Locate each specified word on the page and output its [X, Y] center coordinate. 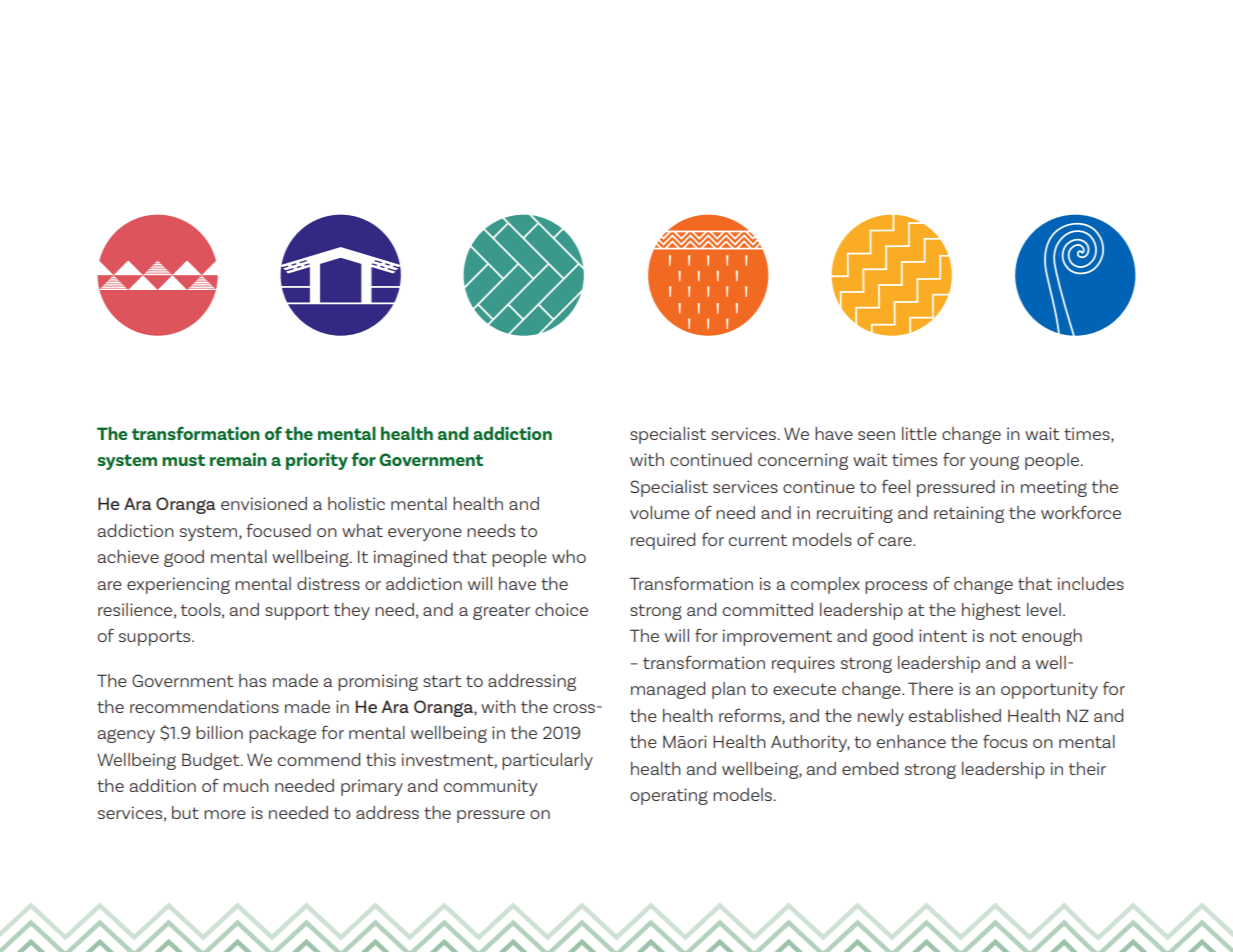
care [896, 541]
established [955, 715]
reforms [751, 716]
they [352, 611]
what [362, 530]
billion [219, 732]
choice [561, 609]
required [663, 541]
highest [991, 611]
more [225, 814]
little [919, 433]
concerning [803, 461]
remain [238, 459]
